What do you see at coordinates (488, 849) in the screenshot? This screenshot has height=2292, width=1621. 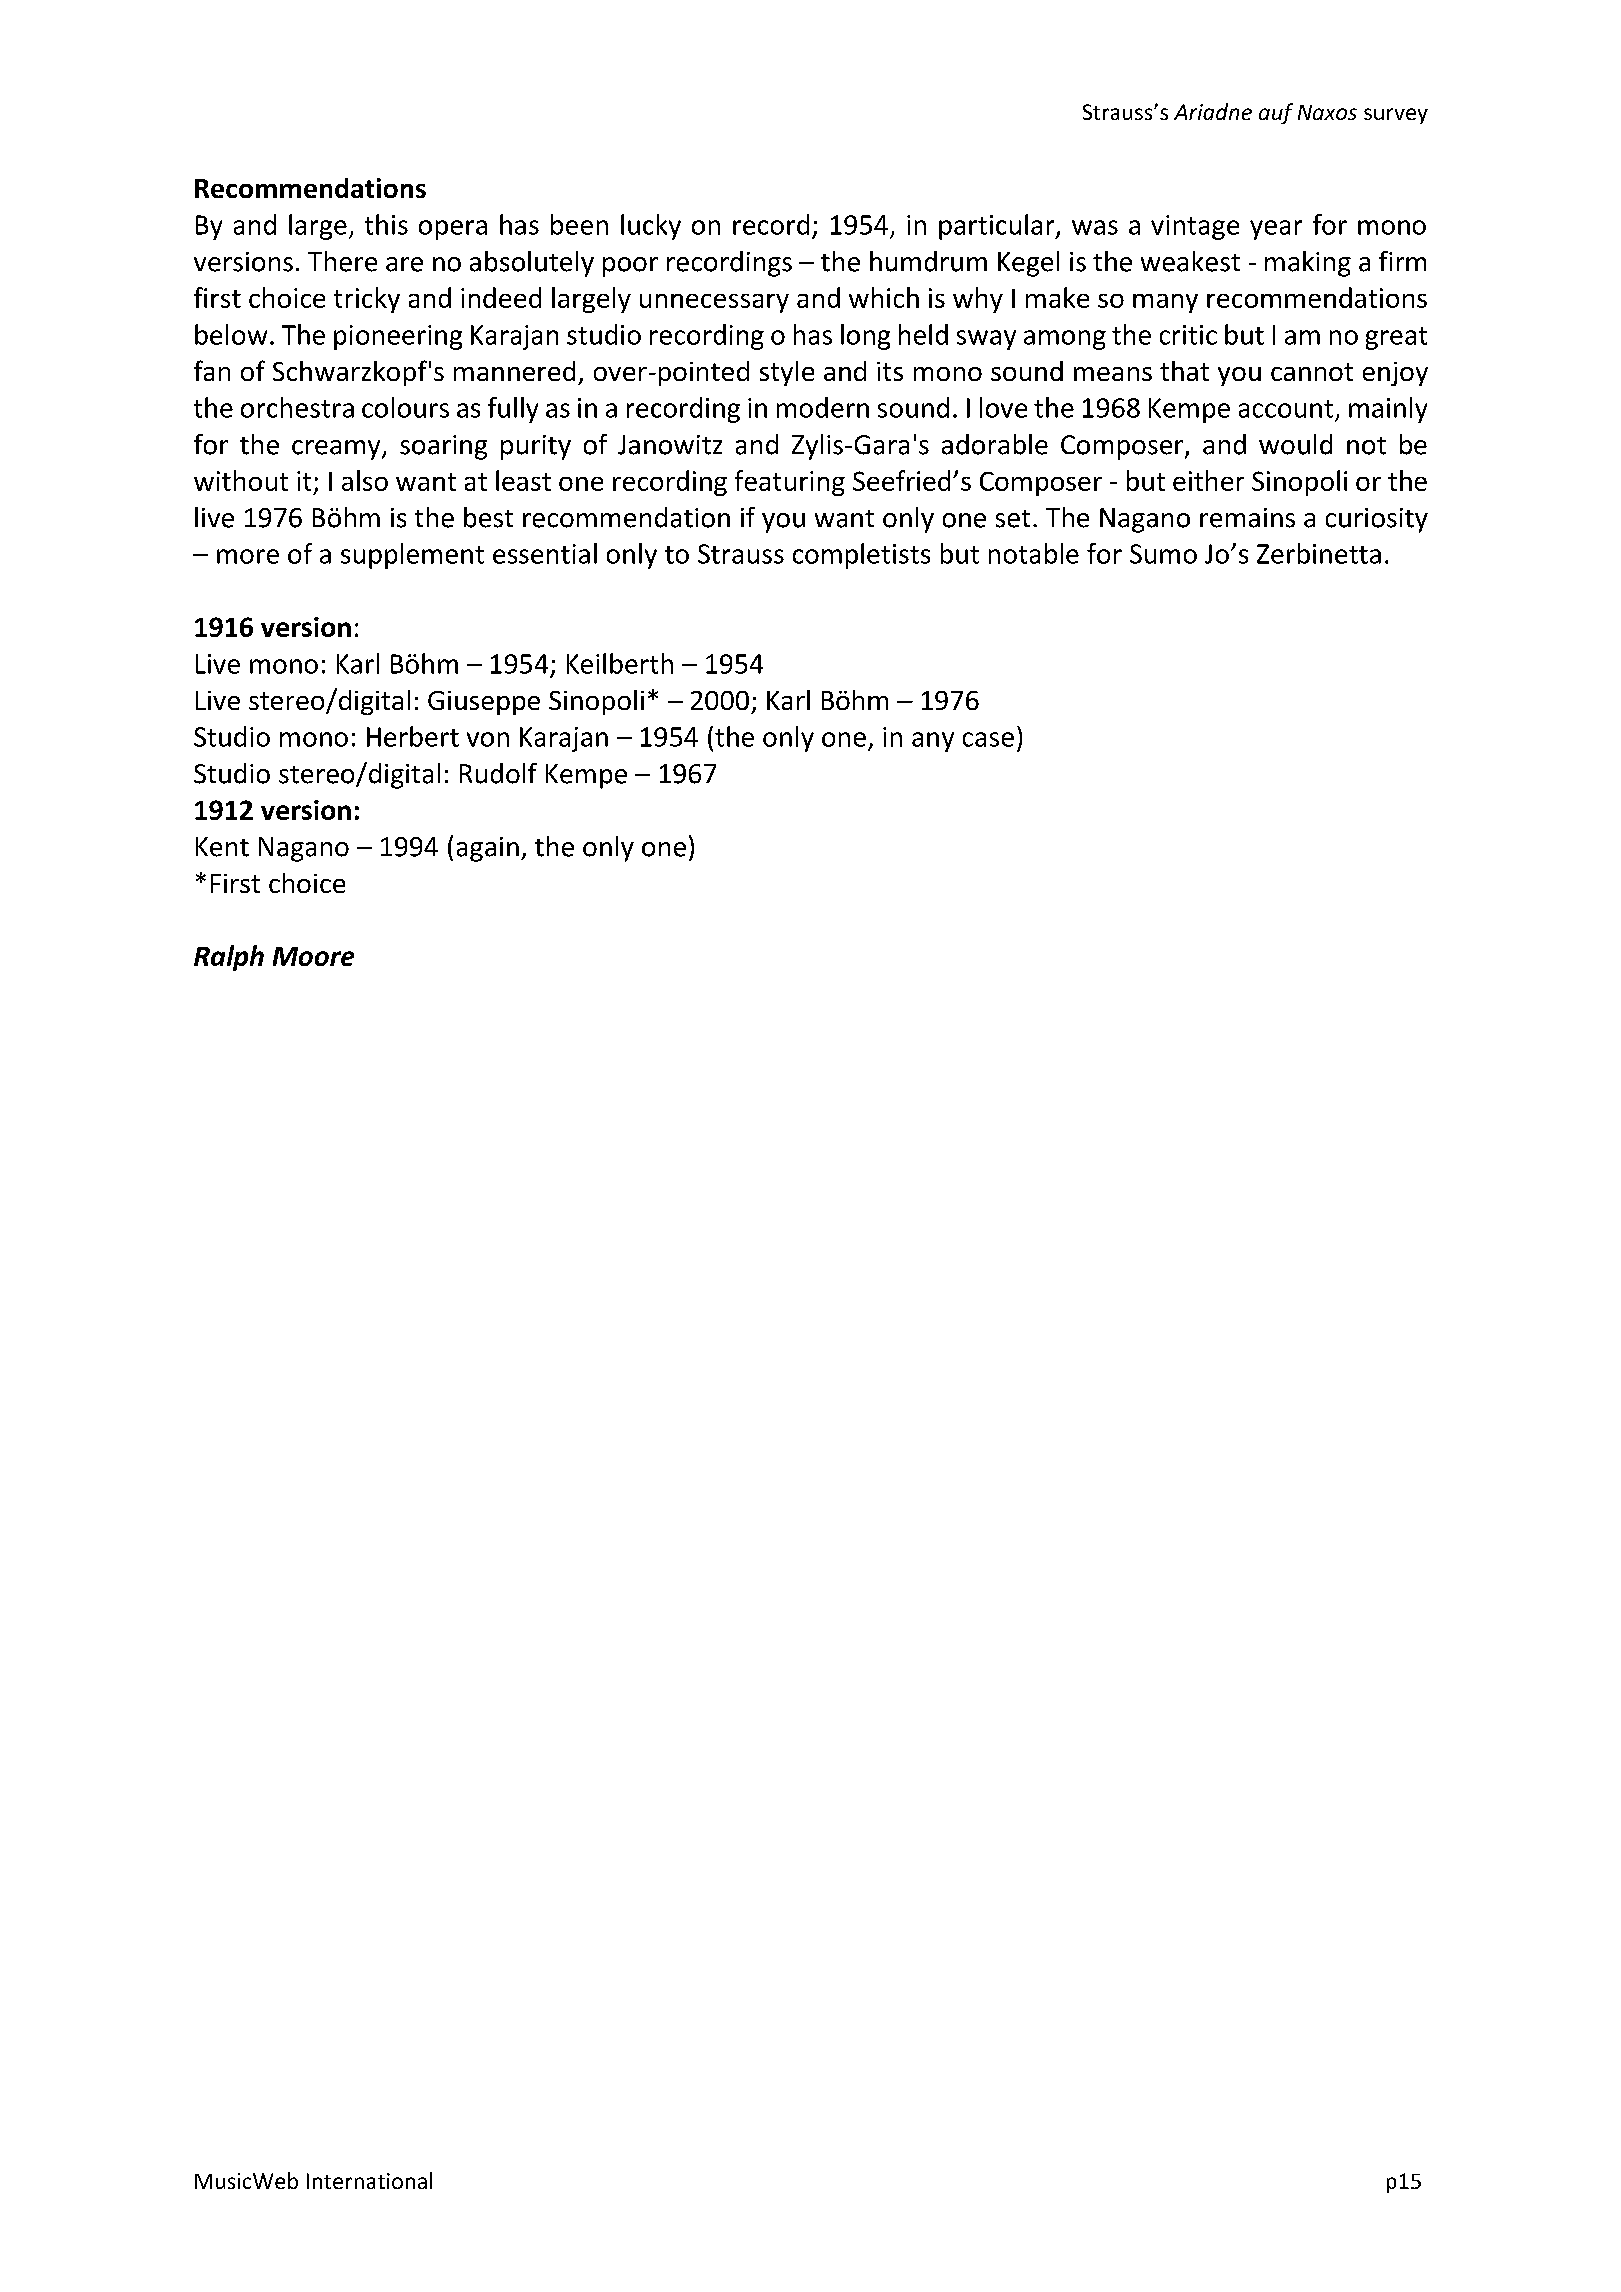 I see `again` at bounding box center [488, 849].
